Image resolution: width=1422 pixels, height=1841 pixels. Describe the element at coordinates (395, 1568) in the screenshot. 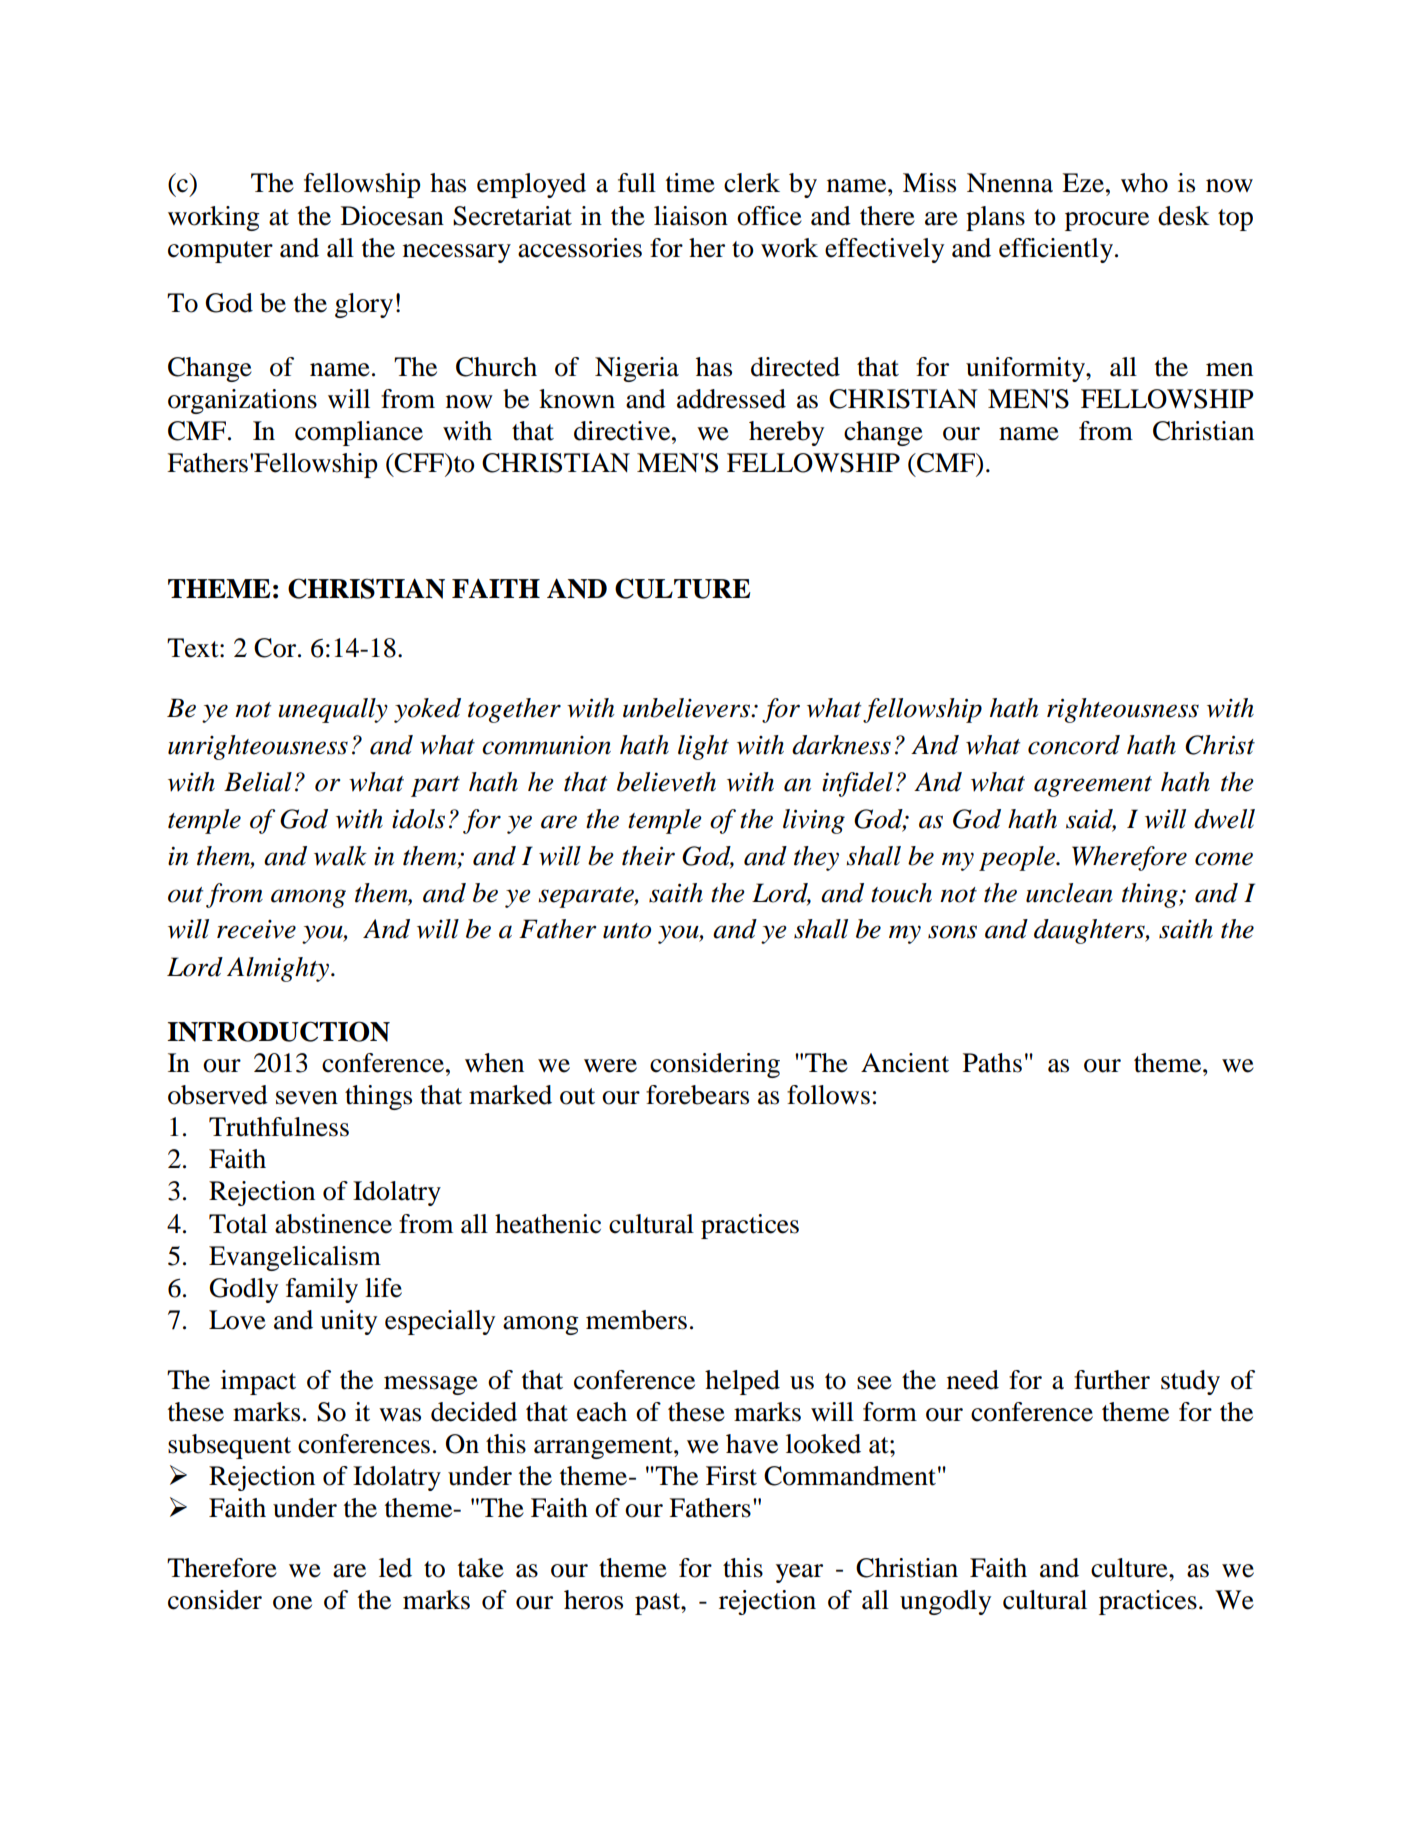

I see `led` at that location.
